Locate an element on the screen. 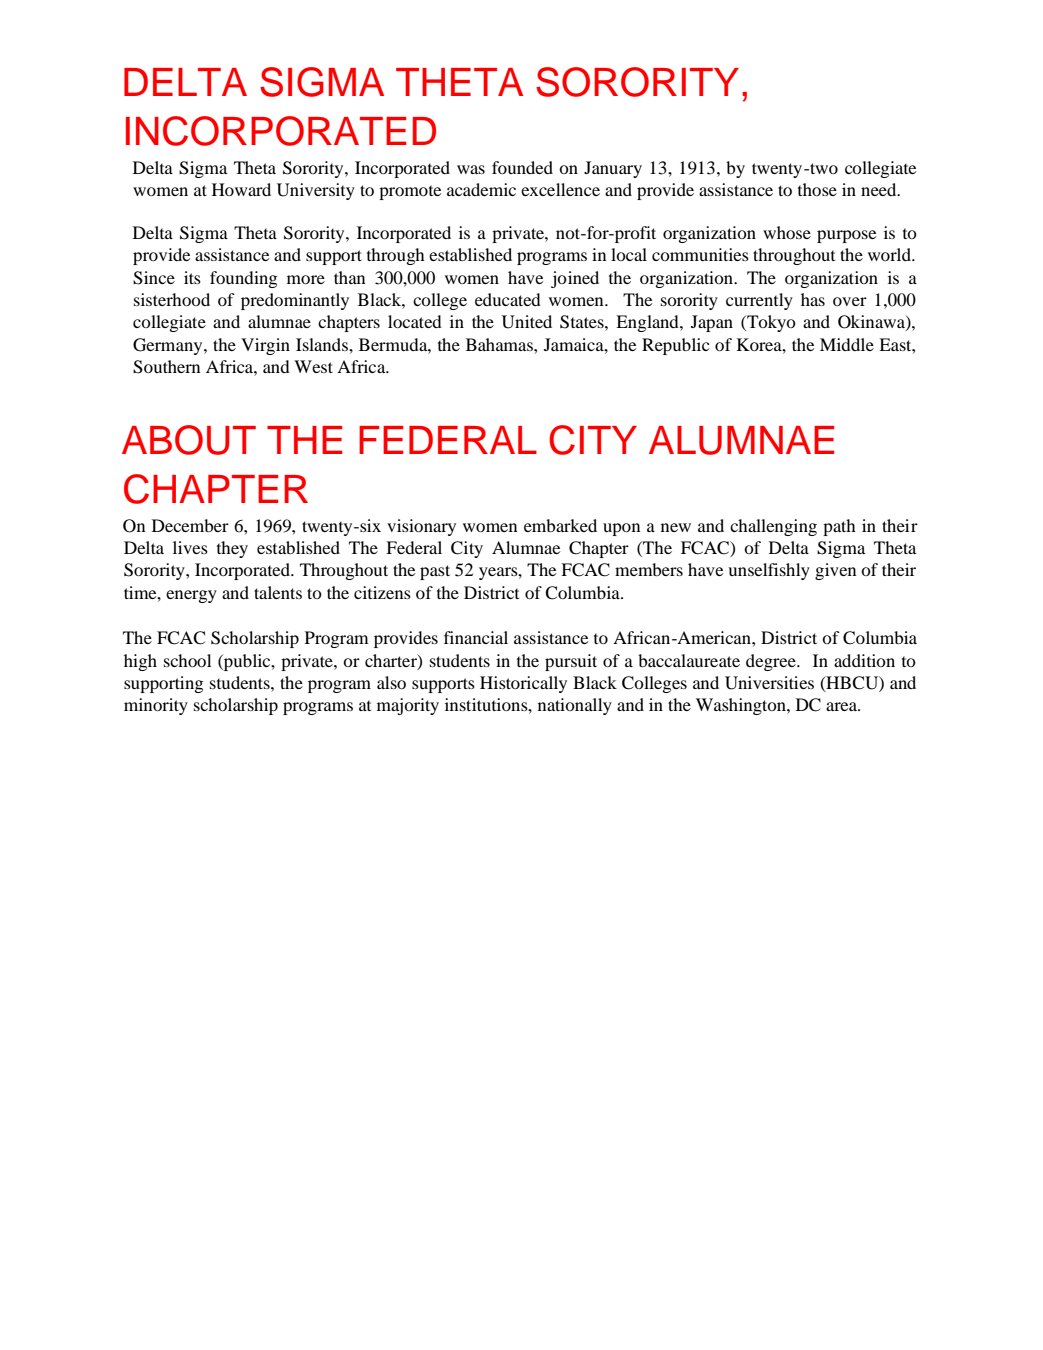  challenging is located at coordinates (773, 527).
